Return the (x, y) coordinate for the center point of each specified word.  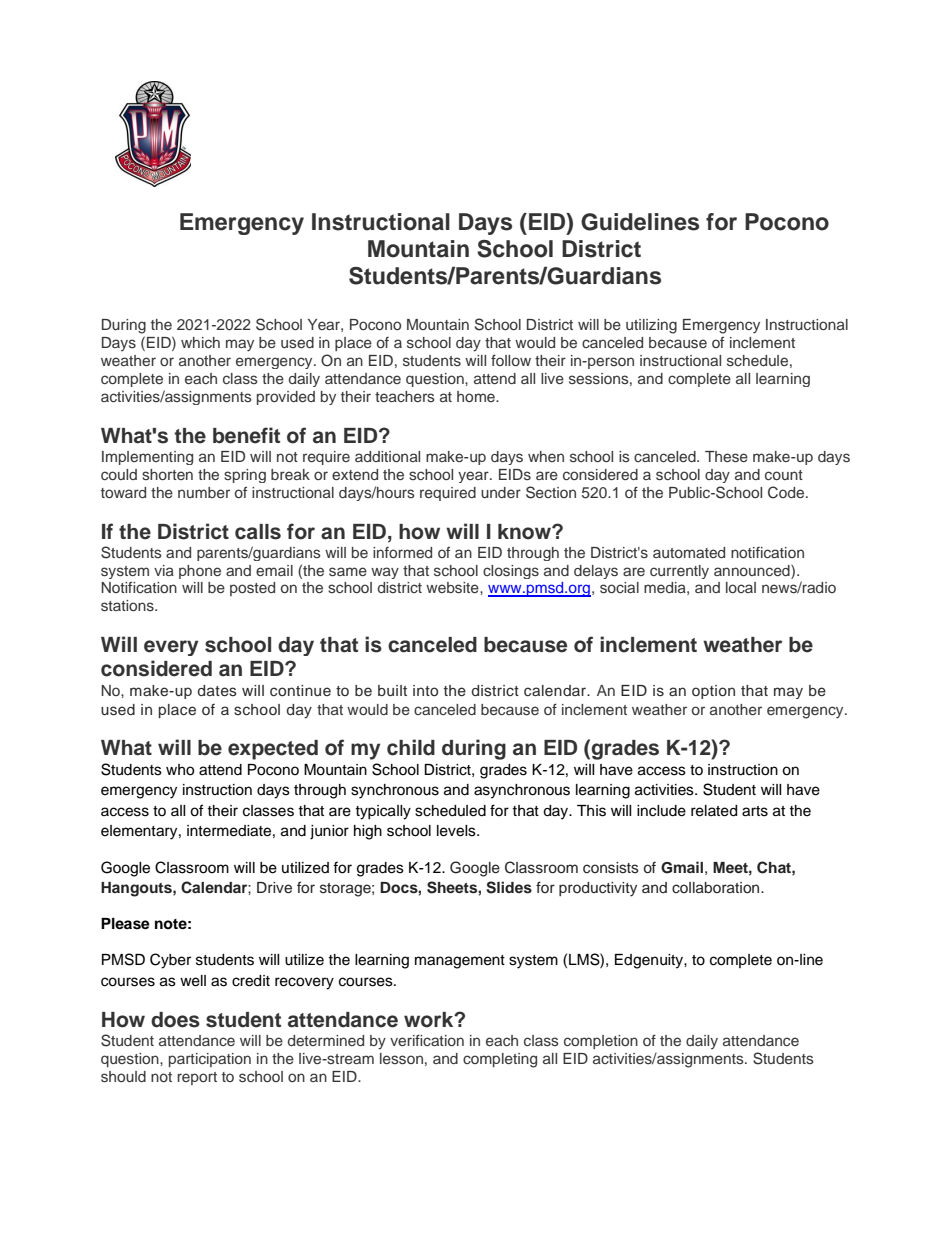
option (713, 692)
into (425, 690)
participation (210, 1060)
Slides (509, 887)
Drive (274, 887)
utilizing (651, 326)
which (200, 342)
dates (217, 691)
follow (511, 360)
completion (601, 1042)
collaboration (717, 887)
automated (689, 552)
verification (427, 1040)
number (204, 492)
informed (402, 552)
